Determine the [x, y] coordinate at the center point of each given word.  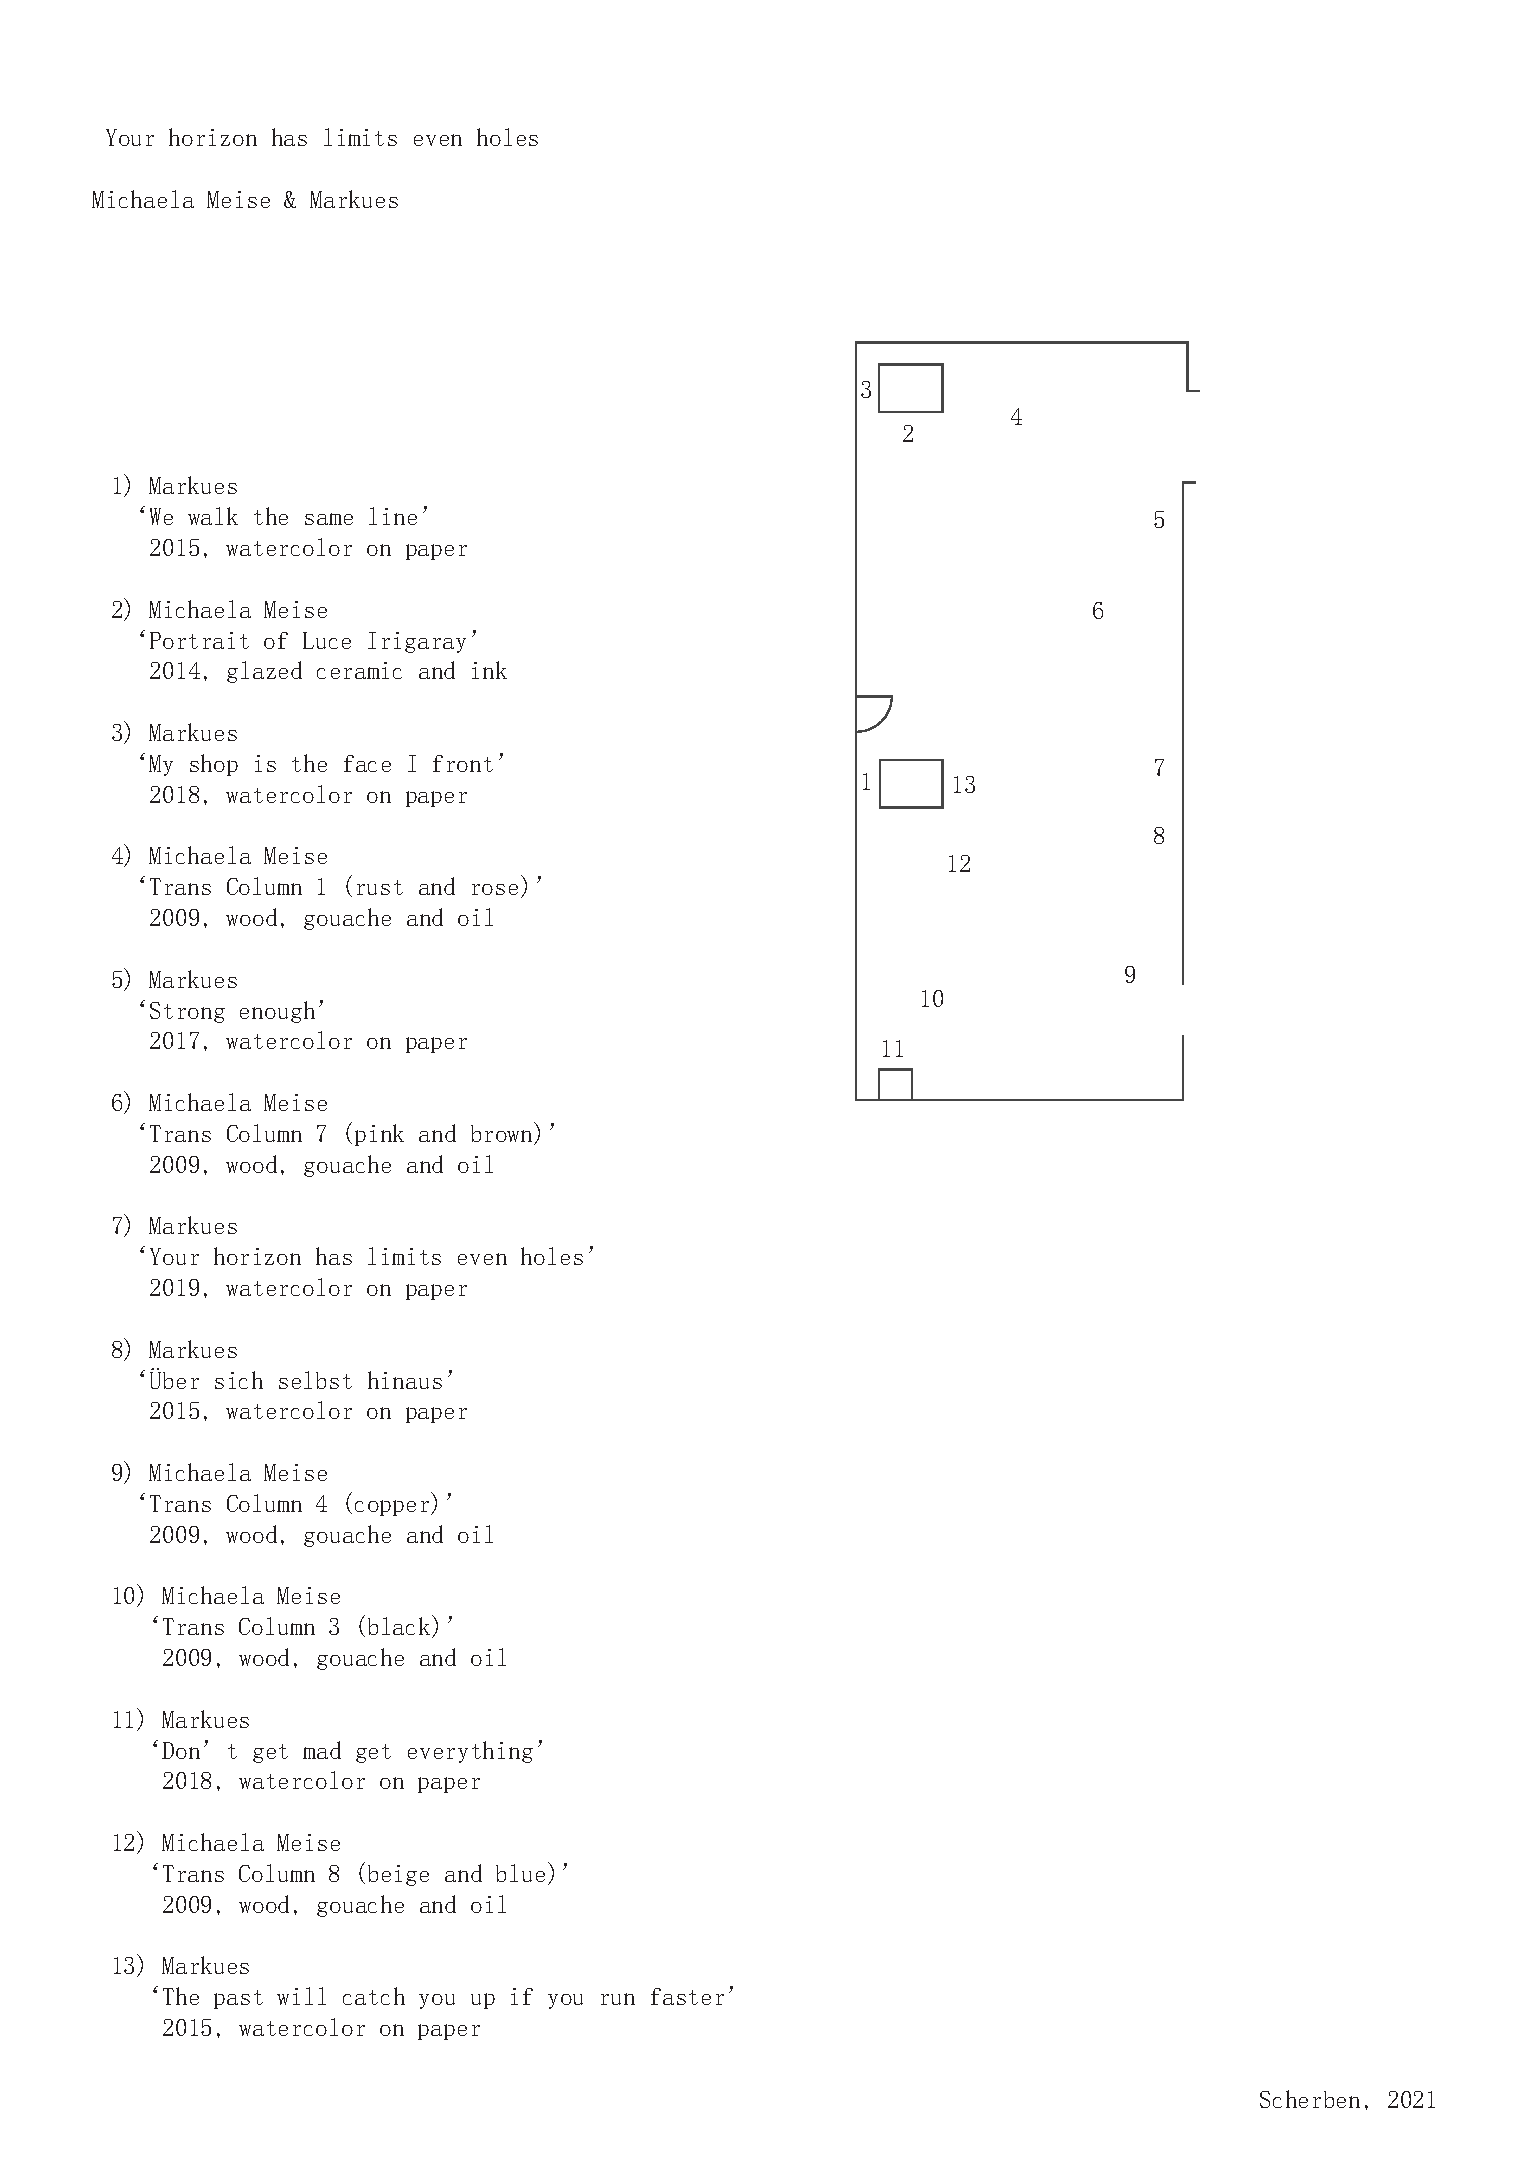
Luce [327, 640]
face [367, 763]
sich [239, 1380]
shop [214, 765]
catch [374, 1996]
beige [398, 1875]
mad [322, 1750]
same [329, 519]
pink [379, 1135]
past [238, 1999]
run [618, 1999]
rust [380, 887]
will [301, 1996]
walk [213, 516]
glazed [264, 672]
